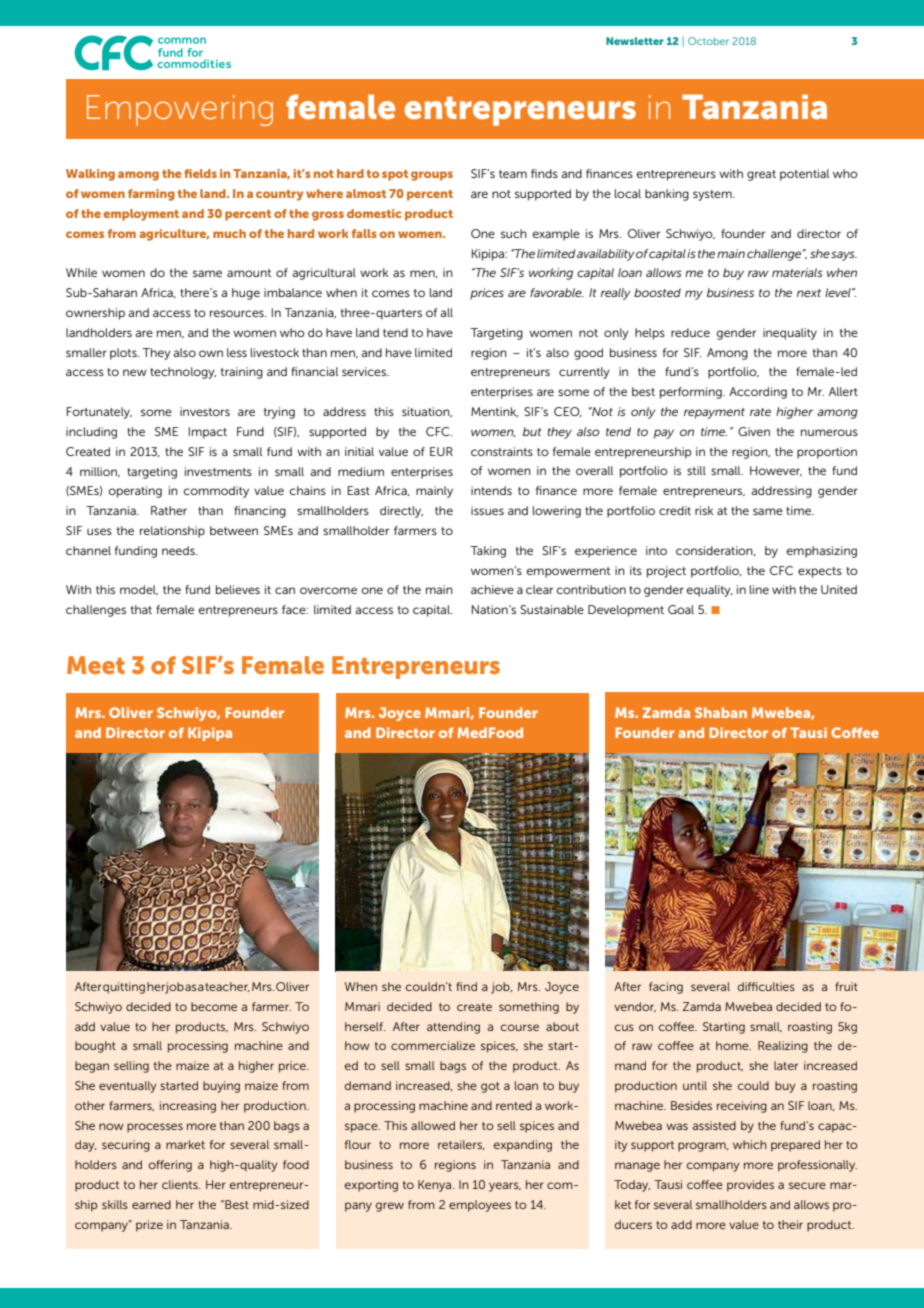  Describe the element at coordinates (721, 712) in the screenshot. I see `Shaban` at that location.
